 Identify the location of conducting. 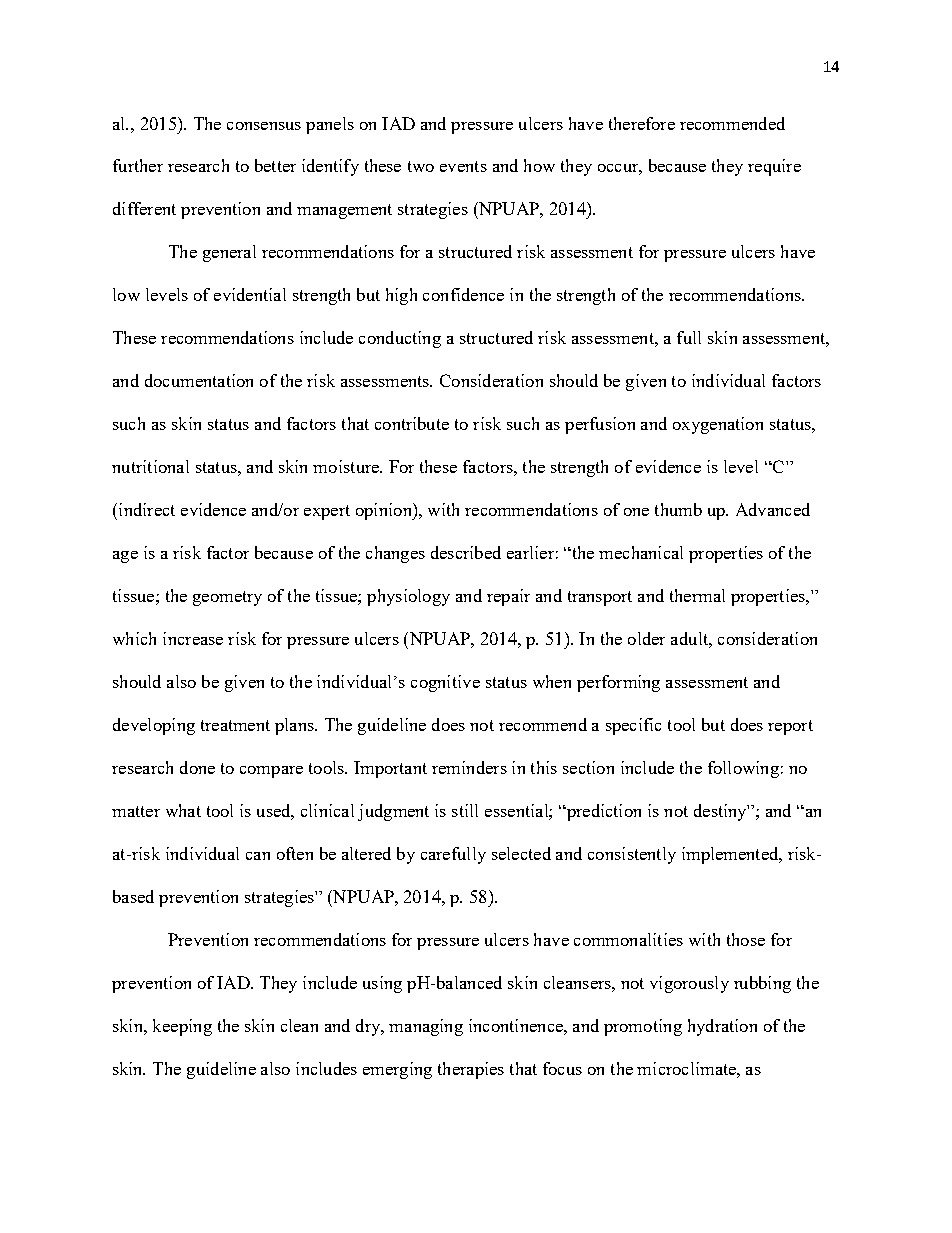
(400, 339).
